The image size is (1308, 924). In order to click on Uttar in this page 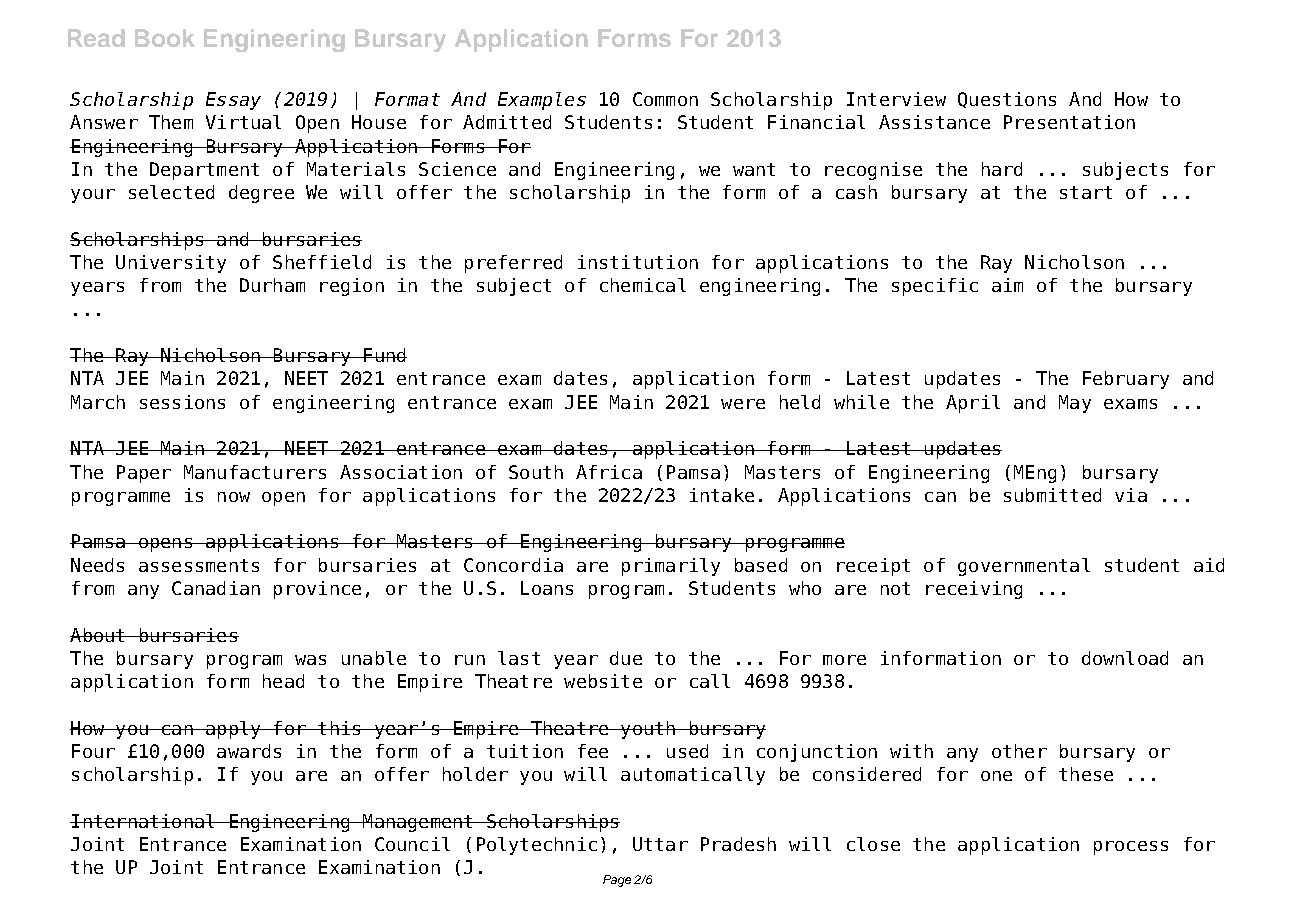, I will do `click(660, 844)`.
